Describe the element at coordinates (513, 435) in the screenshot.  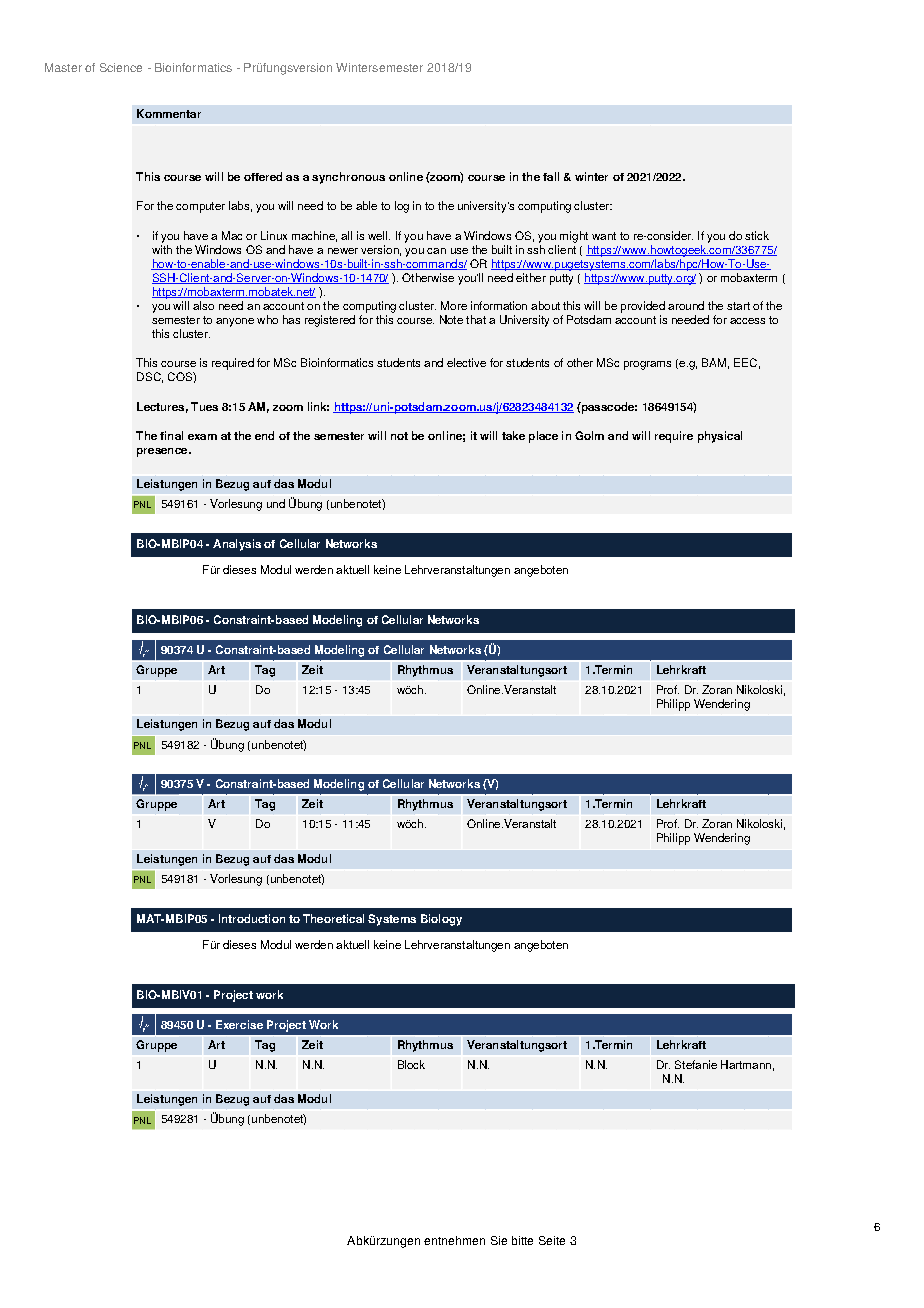
I see `take` at that location.
